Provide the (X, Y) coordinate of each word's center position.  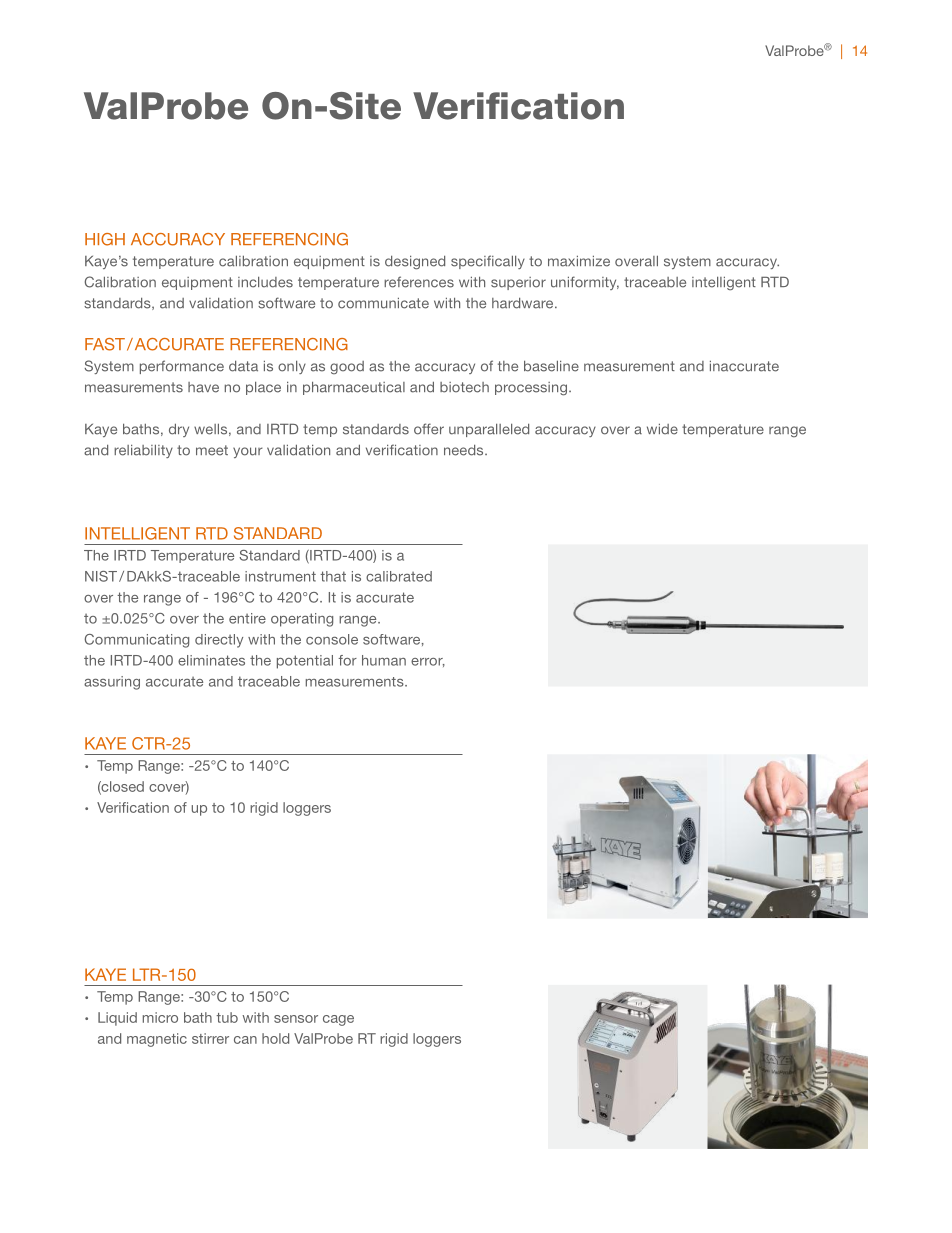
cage (338, 1020)
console (332, 639)
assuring (112, 683)
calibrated (399, 576)
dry (179, 430)
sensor (296, 1019)
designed (415, 263)
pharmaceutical (354, 388)
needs (465, 450)
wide (662, 429)
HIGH (105, 239)
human (384, 660)
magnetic (157, 1040)
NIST (101, 576)
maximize (579, 261)
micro (160, 1017)
